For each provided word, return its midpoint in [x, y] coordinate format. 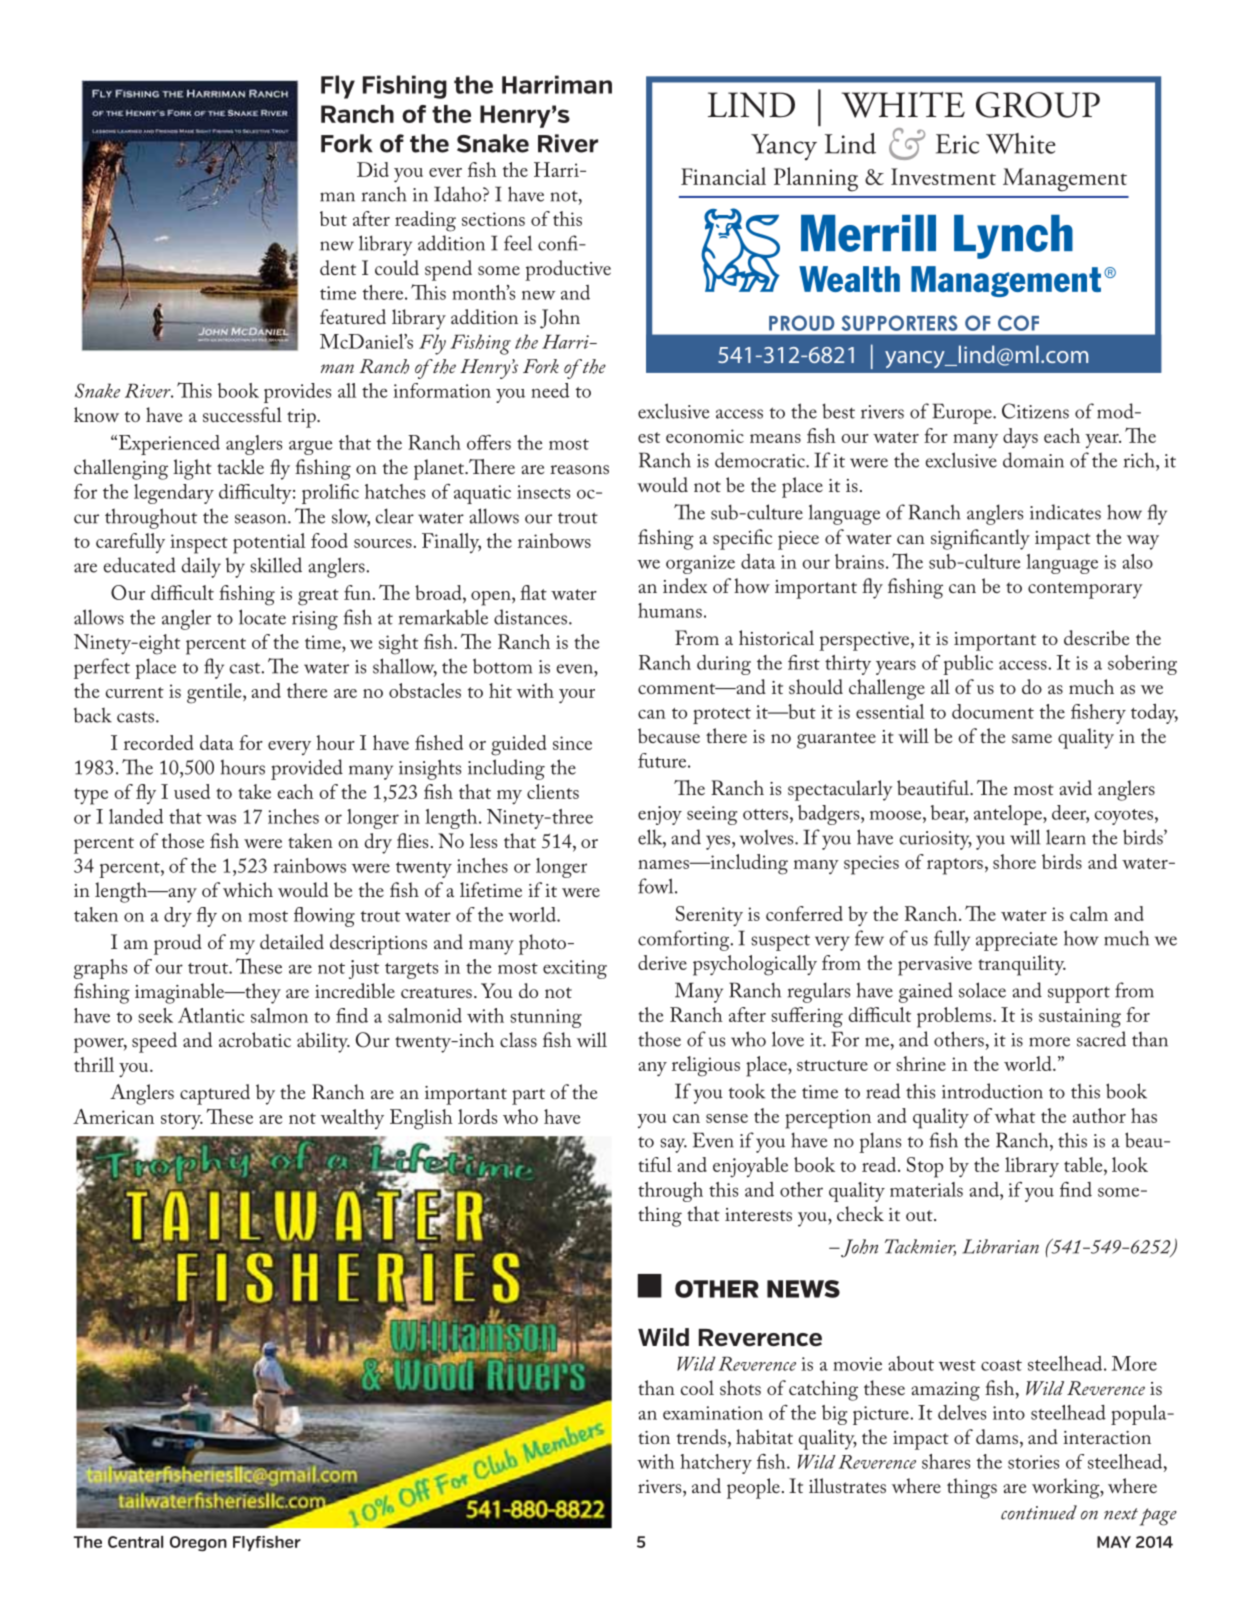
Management [1065, 180]
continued [1039, 1512]
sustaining [1080, 1018]
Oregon [198, 1544]
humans [670, 610]
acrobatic [255, 1039]
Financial [723, 176]
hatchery [716, 1464]
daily [201, 567]
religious [706, 1066]
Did [373, 169]
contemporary [1085, 590]
